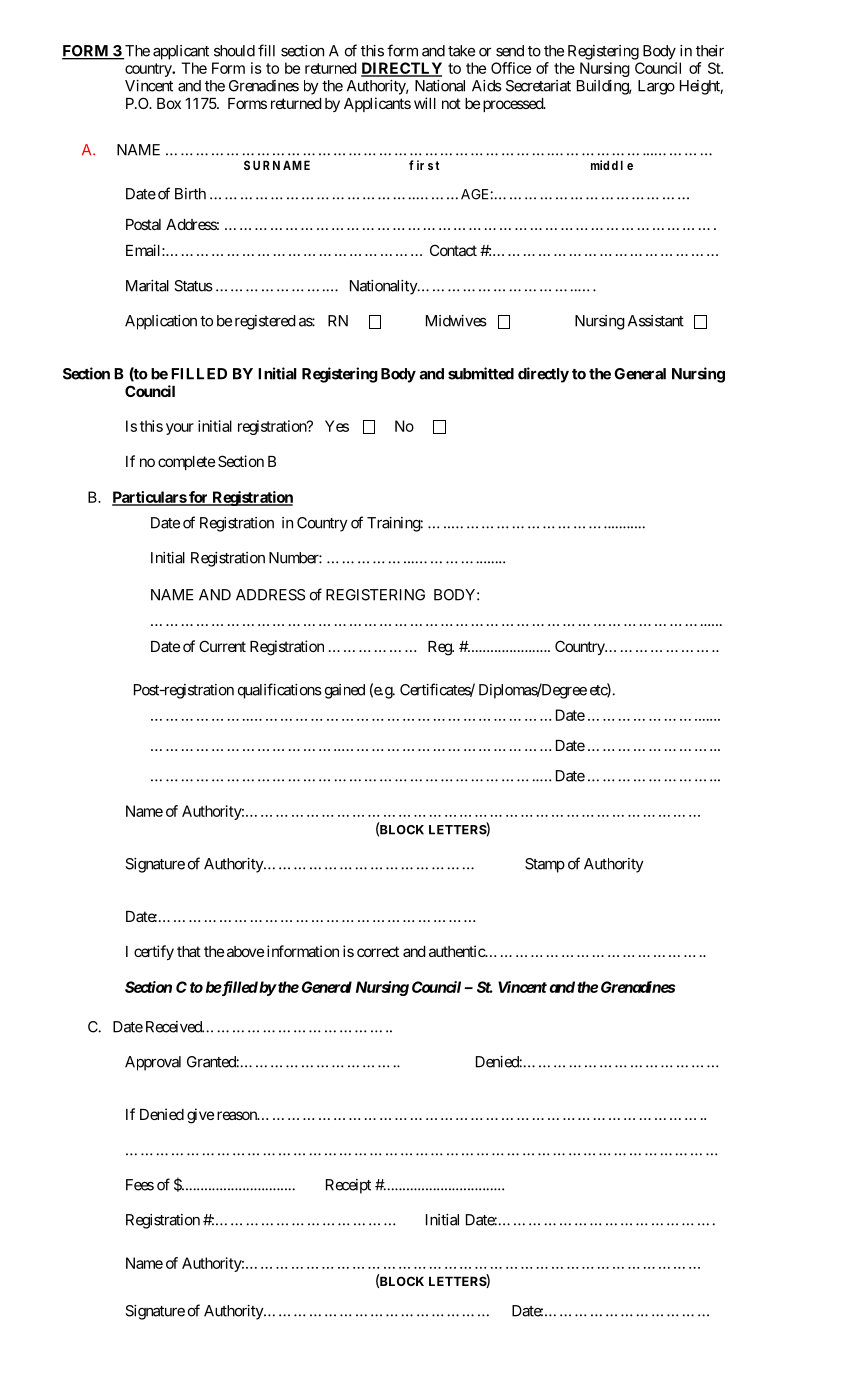  What do you see at coordinates (378, 951) in the document?
I see `correct` at bounding box center [378, 951].
